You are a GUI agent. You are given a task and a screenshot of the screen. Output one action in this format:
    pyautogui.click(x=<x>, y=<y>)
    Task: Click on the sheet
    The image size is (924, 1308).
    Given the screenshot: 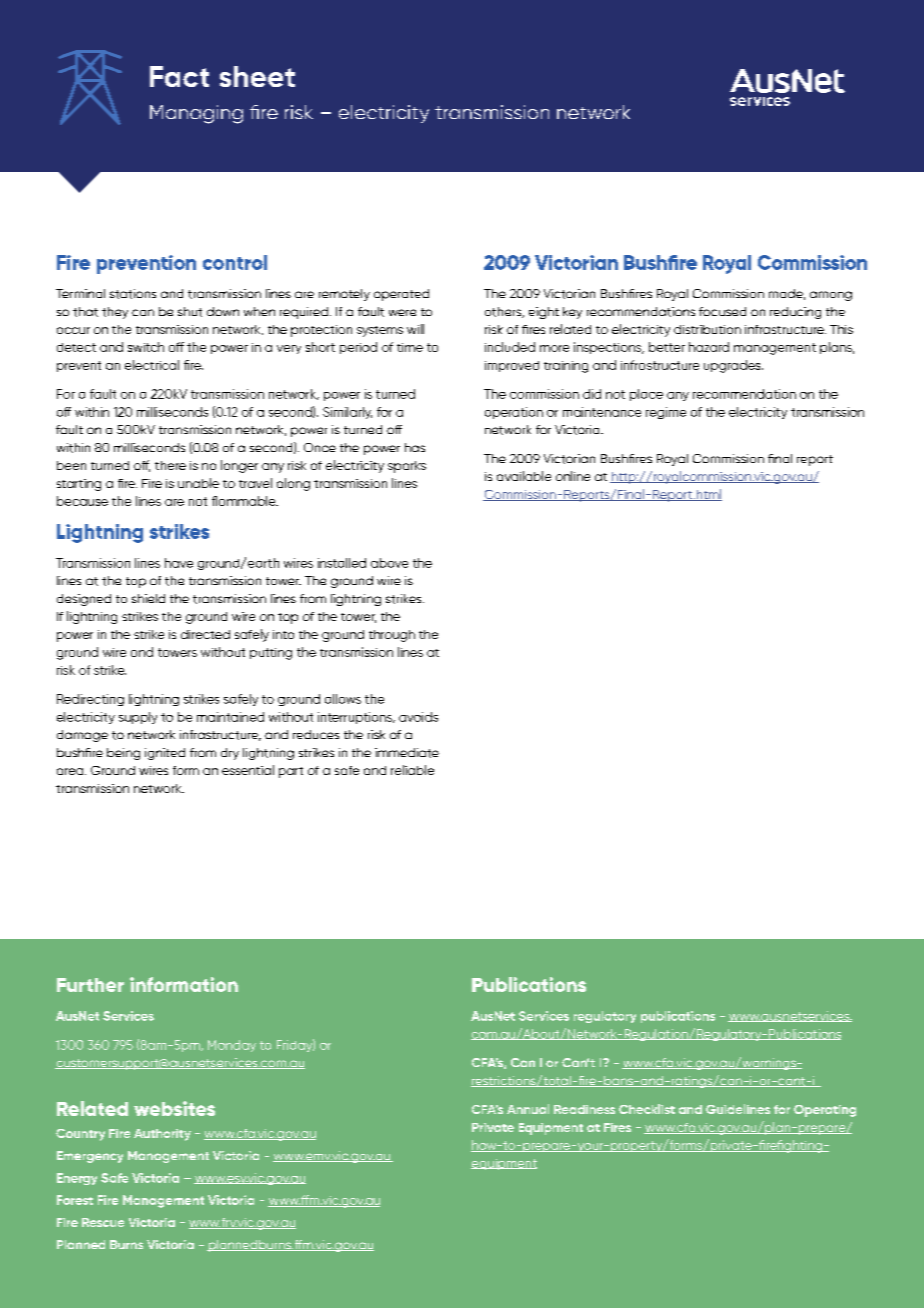 What is the action you would take?
    pyautogui.click(x=257, y=76)
